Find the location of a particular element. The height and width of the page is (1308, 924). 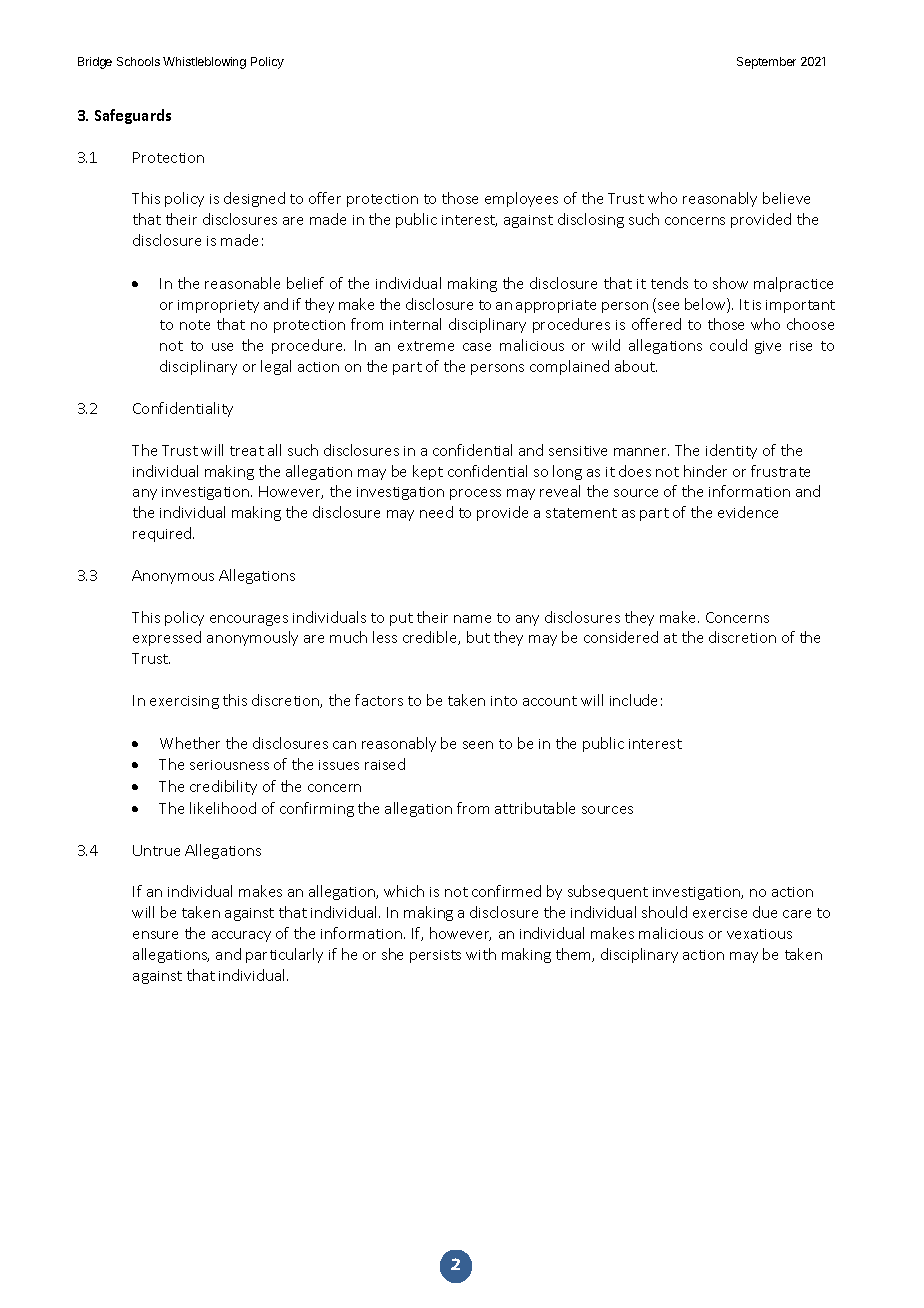

internal is located at coordinates (415, 324).
